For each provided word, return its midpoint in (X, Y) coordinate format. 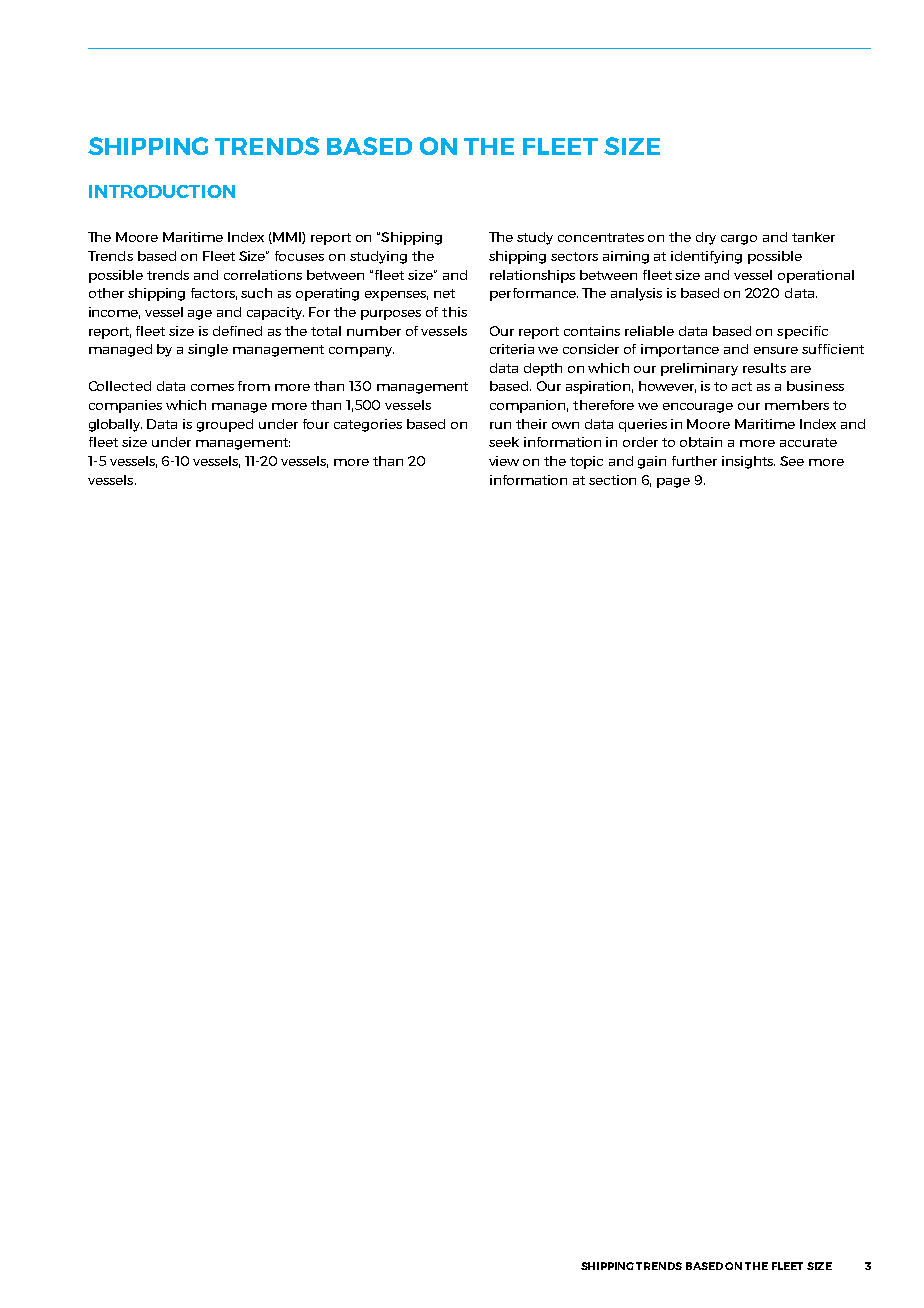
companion (529, 406)
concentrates (601, 237)
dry (706, 238)
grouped (225, 425)
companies (125, 406)
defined (237, 331)
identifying (706, 257)
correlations (263, 275)
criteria (512, 349)
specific (802, 332)
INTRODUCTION (162, 191)
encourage (698, 408)
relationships (532, 276)
